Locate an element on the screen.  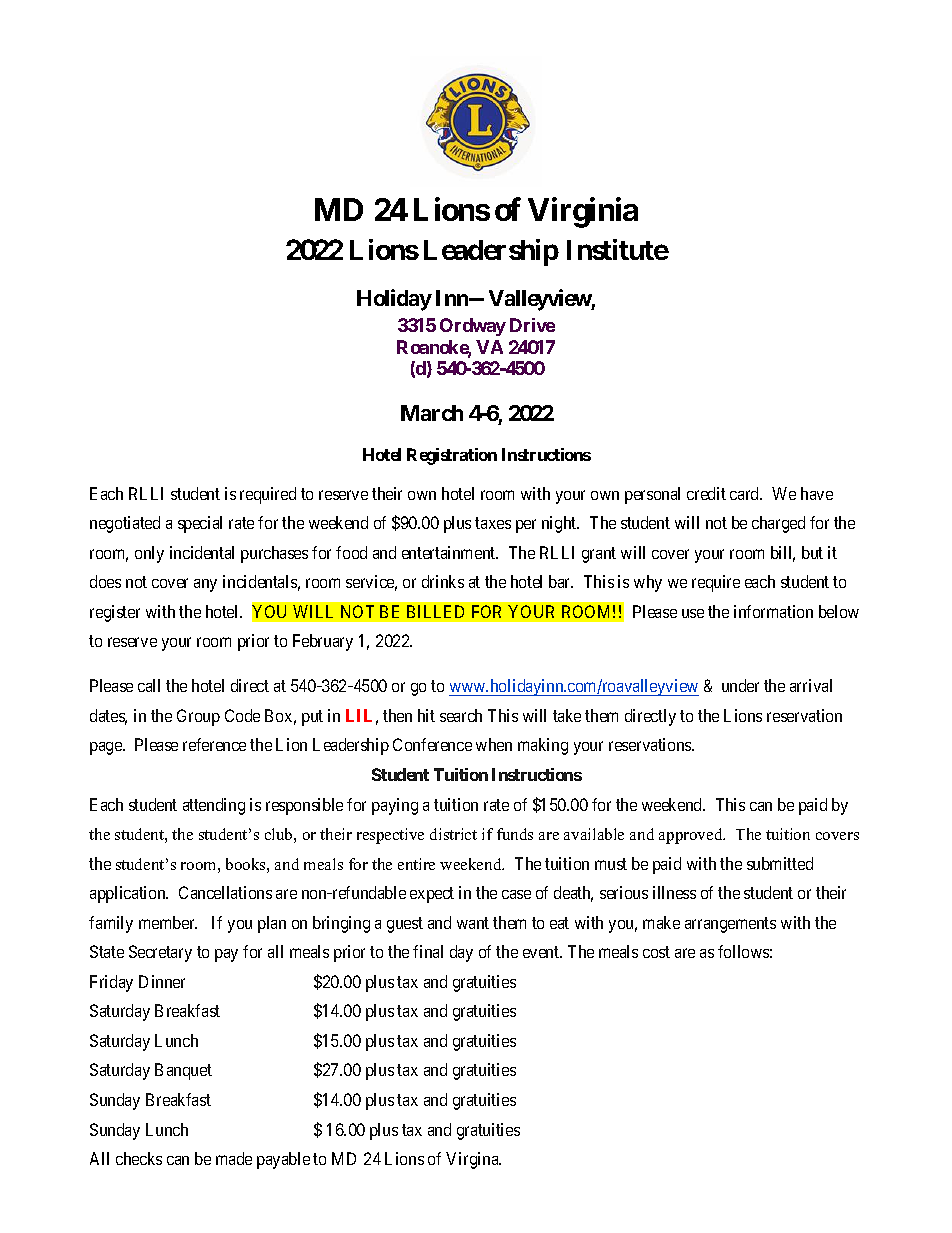
payable is located at coordinates (283, 1160).
